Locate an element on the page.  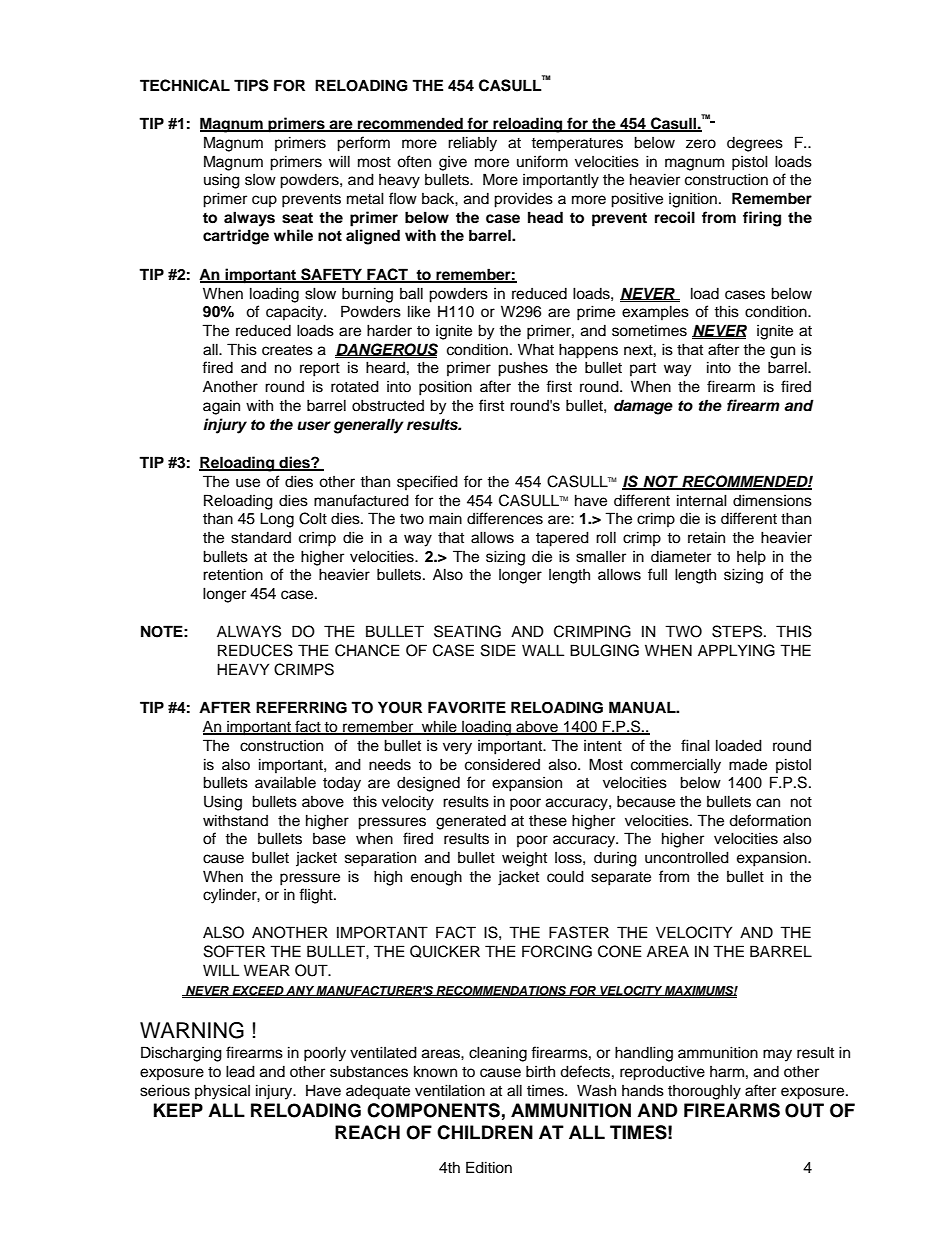
zero is located at coordinates (701, 144).
